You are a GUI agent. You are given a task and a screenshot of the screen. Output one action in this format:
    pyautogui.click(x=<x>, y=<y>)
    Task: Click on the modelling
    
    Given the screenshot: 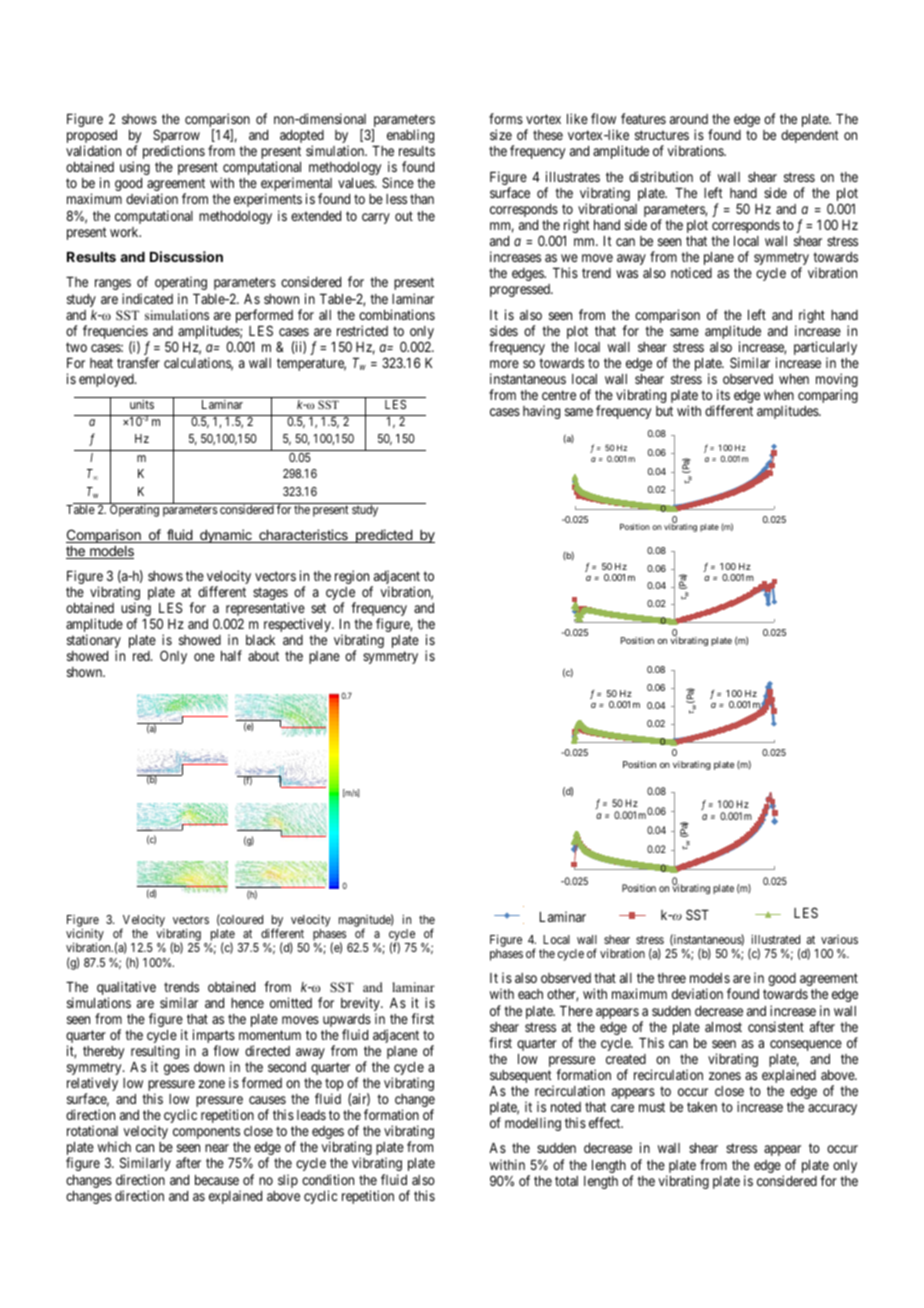 What is the action you would take?
    pyautogui.click(x=533, y=1124)
